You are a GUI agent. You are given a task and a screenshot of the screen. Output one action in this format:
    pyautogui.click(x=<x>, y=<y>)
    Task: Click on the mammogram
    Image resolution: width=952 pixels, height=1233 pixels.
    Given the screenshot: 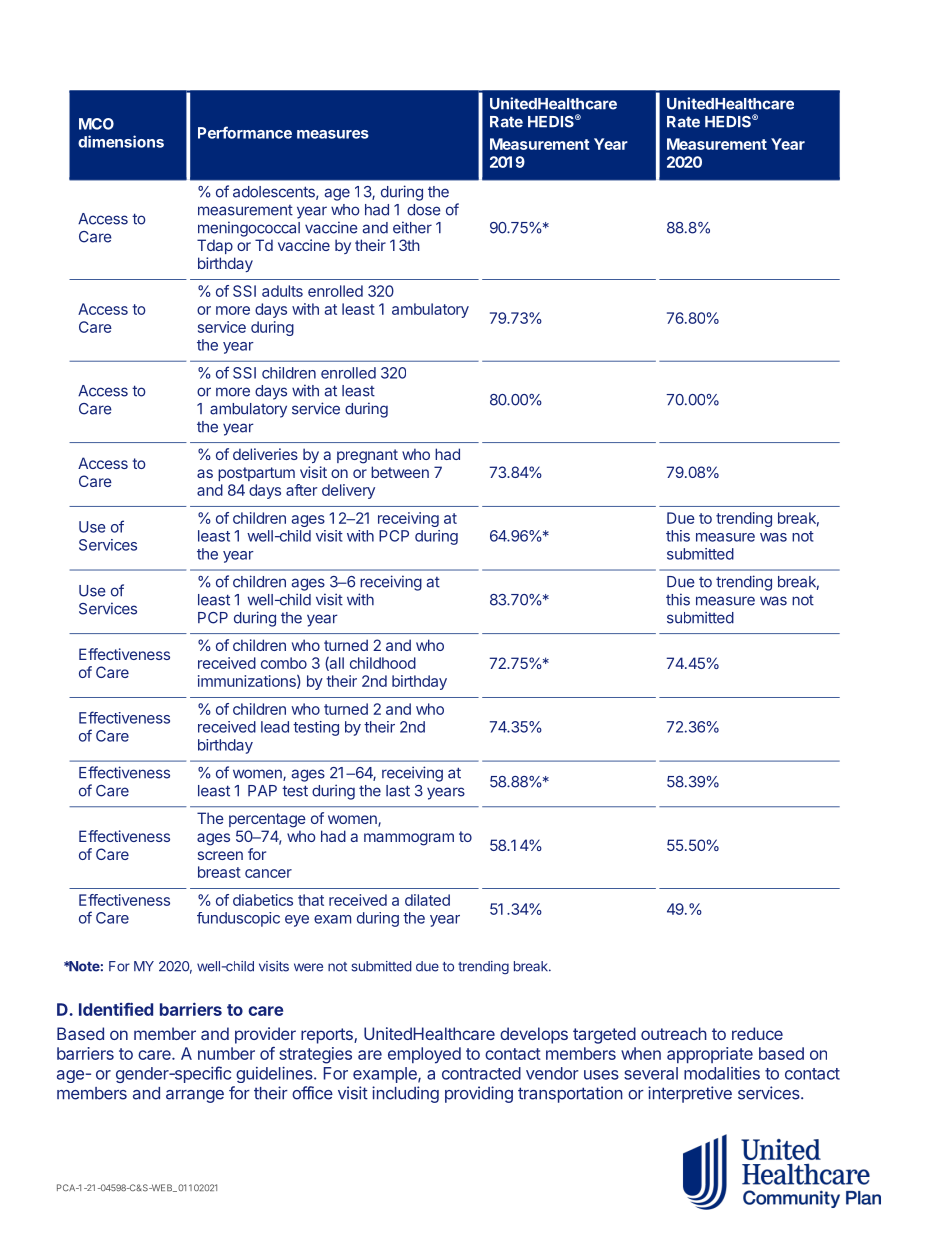 What is the action you would take?
    pyautogui.click(x=409, y=839)
